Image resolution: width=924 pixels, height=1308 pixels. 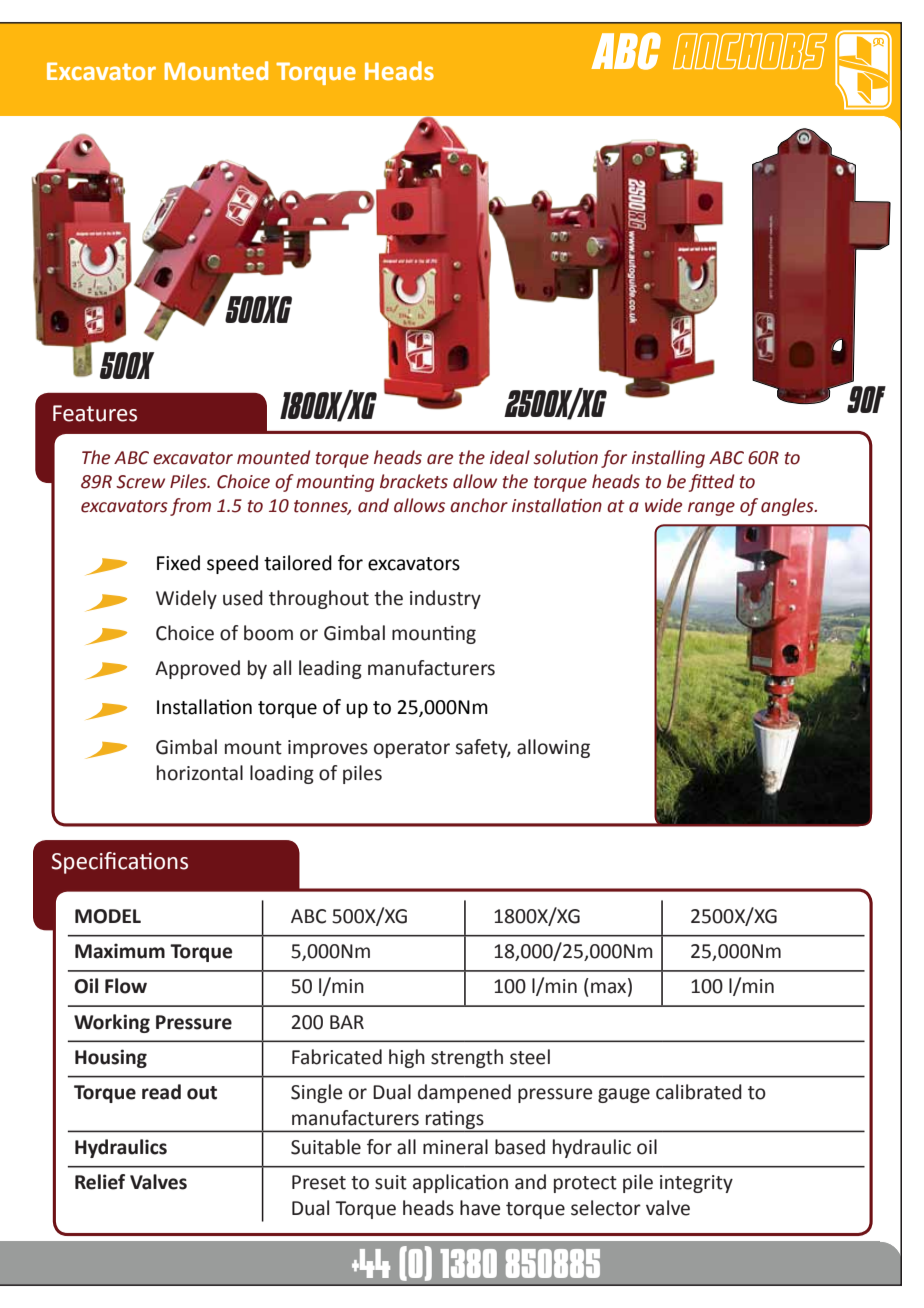 I want to click on calibrated, so click(x=699, y=1092).
